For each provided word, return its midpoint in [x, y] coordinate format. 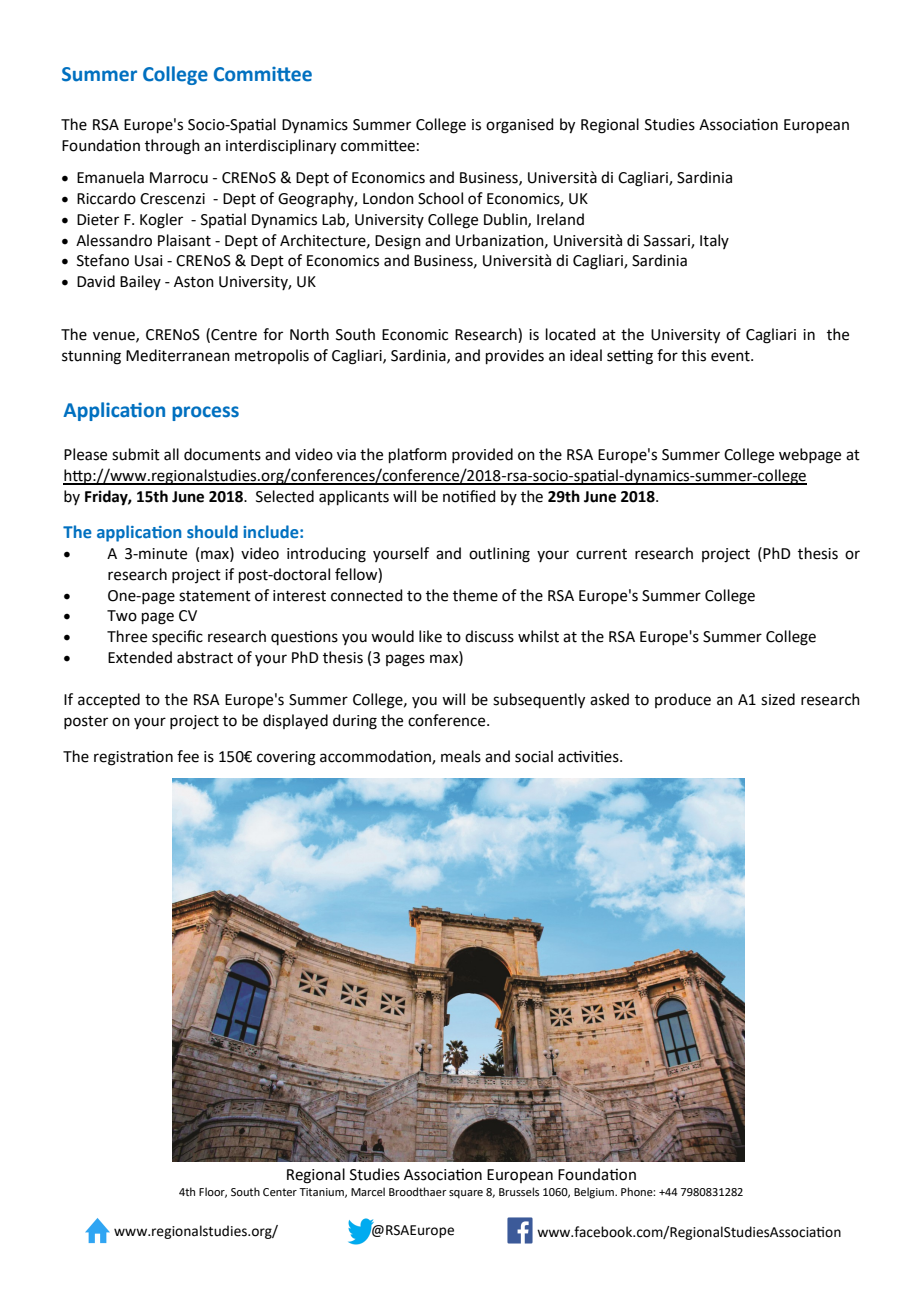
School [440, 198]
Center [280, 1192]
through [172, 147]
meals [461, 756]
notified [469, 496]
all [171, 454]
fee [188, 756]
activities [589, 756]
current [601, 554]
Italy [714, 241]
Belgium [595, 1193]
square [466, 1194]
